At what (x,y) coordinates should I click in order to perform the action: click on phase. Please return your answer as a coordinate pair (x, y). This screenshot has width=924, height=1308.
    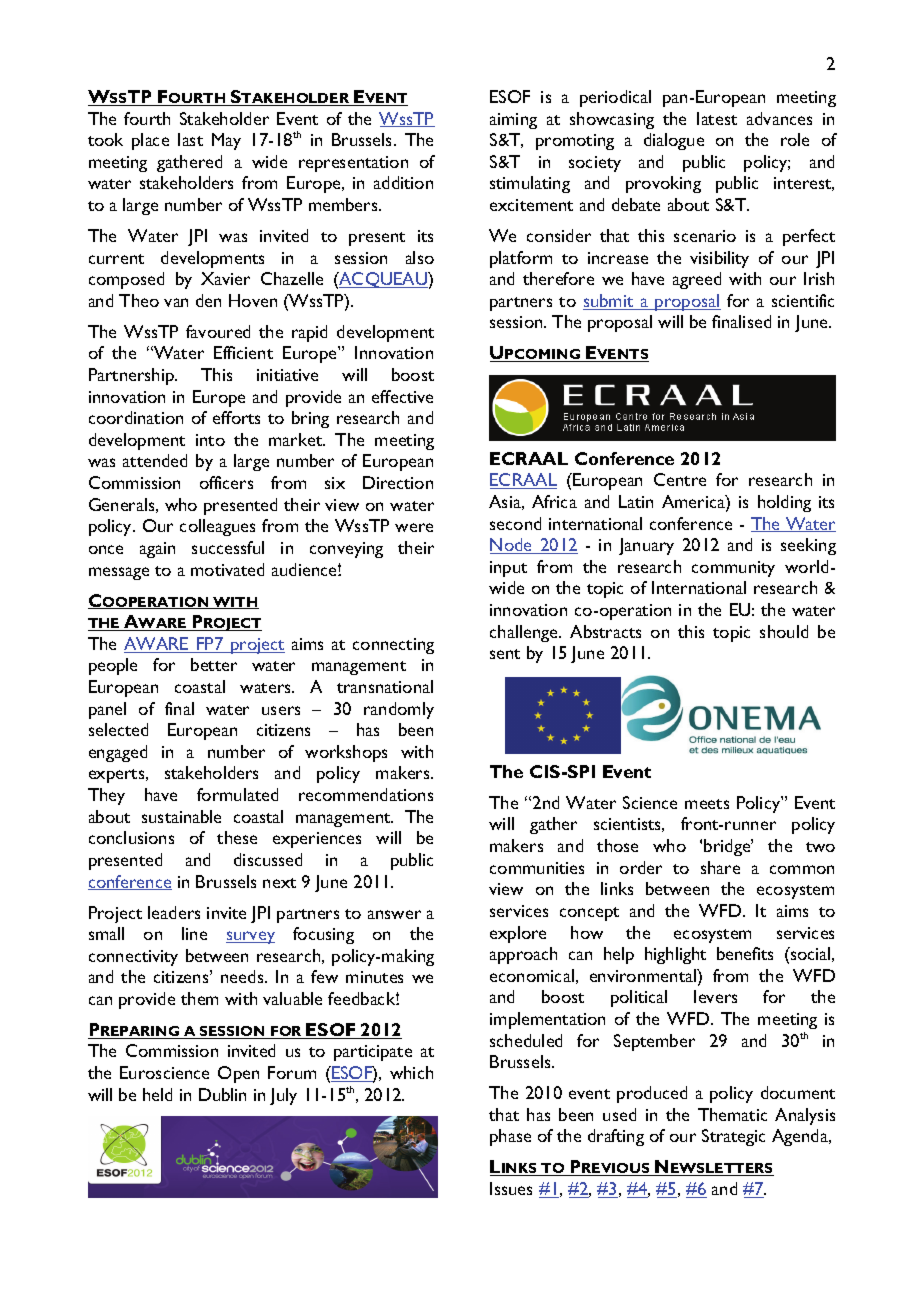
    Looking at the image, I should click on (510, 1137).
